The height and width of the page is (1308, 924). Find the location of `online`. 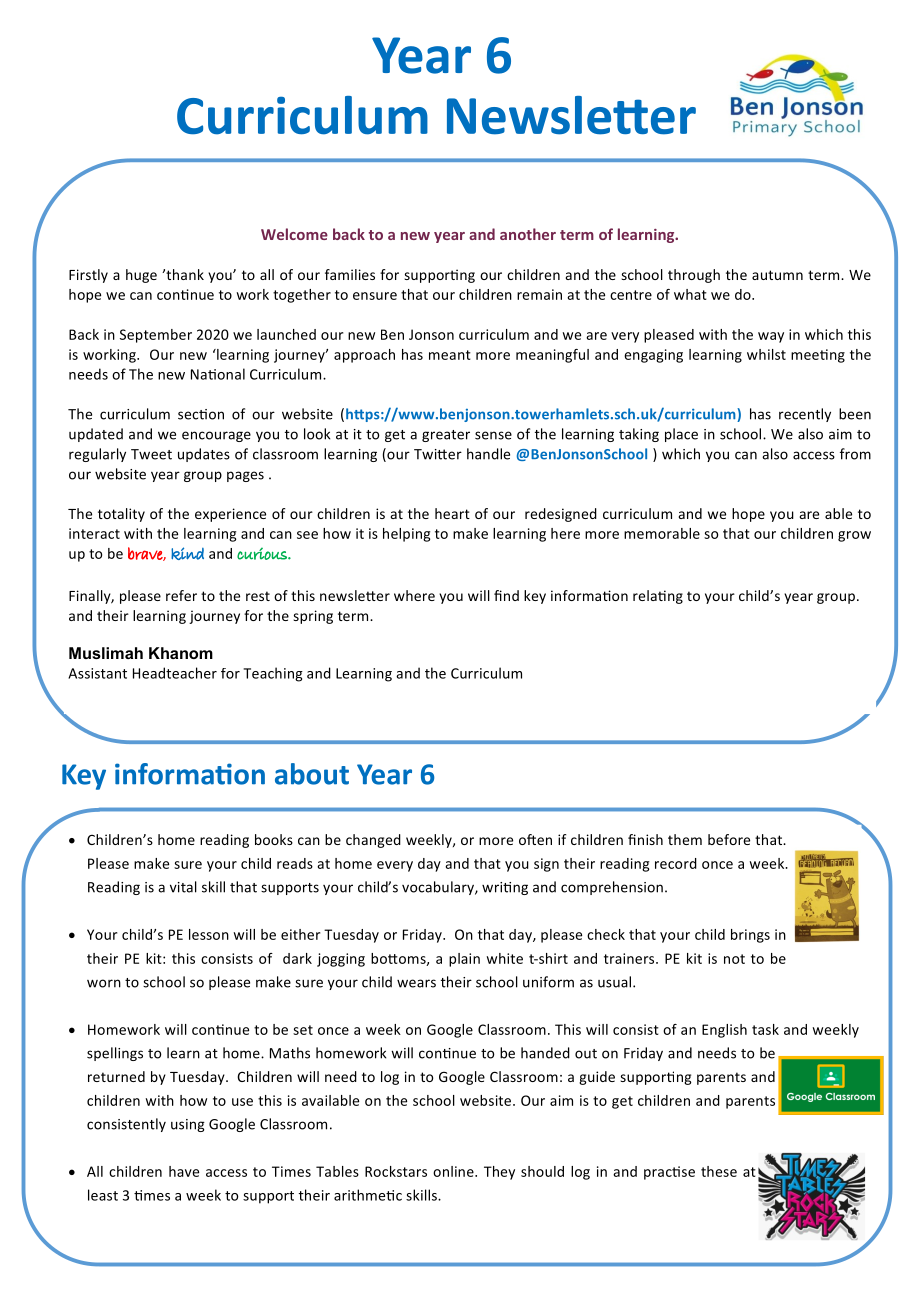

online is located at coordinates (454, 1171).
